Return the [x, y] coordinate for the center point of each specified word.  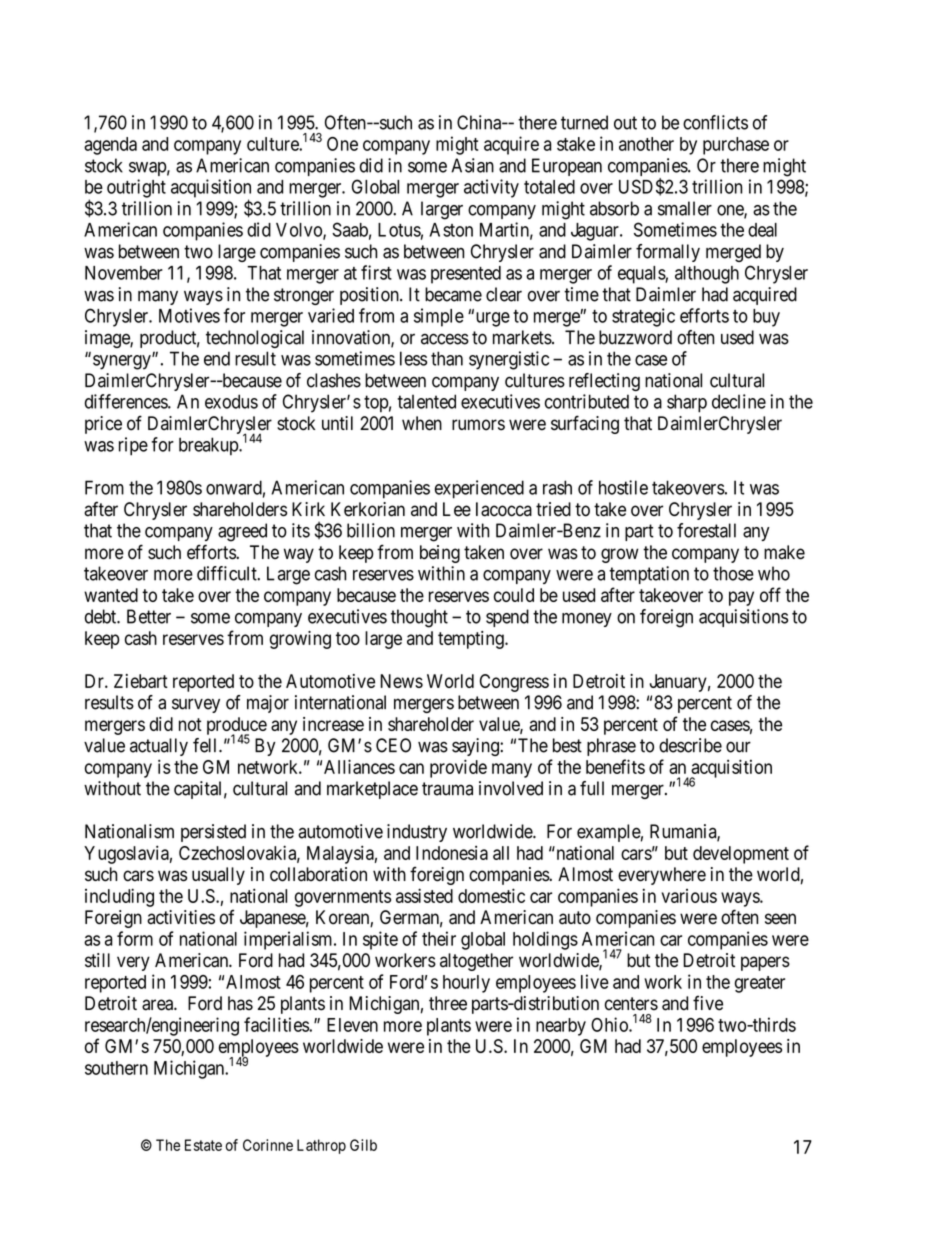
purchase [736, 146]
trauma [447, 789]
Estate [203, 1145]
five [708, 1003]
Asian [472, 165]
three [448, 1003]
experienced [479, 489]
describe [690, 745]
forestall [706, 530]
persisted [213, 833]
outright [136, 188]
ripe [133, 446]
